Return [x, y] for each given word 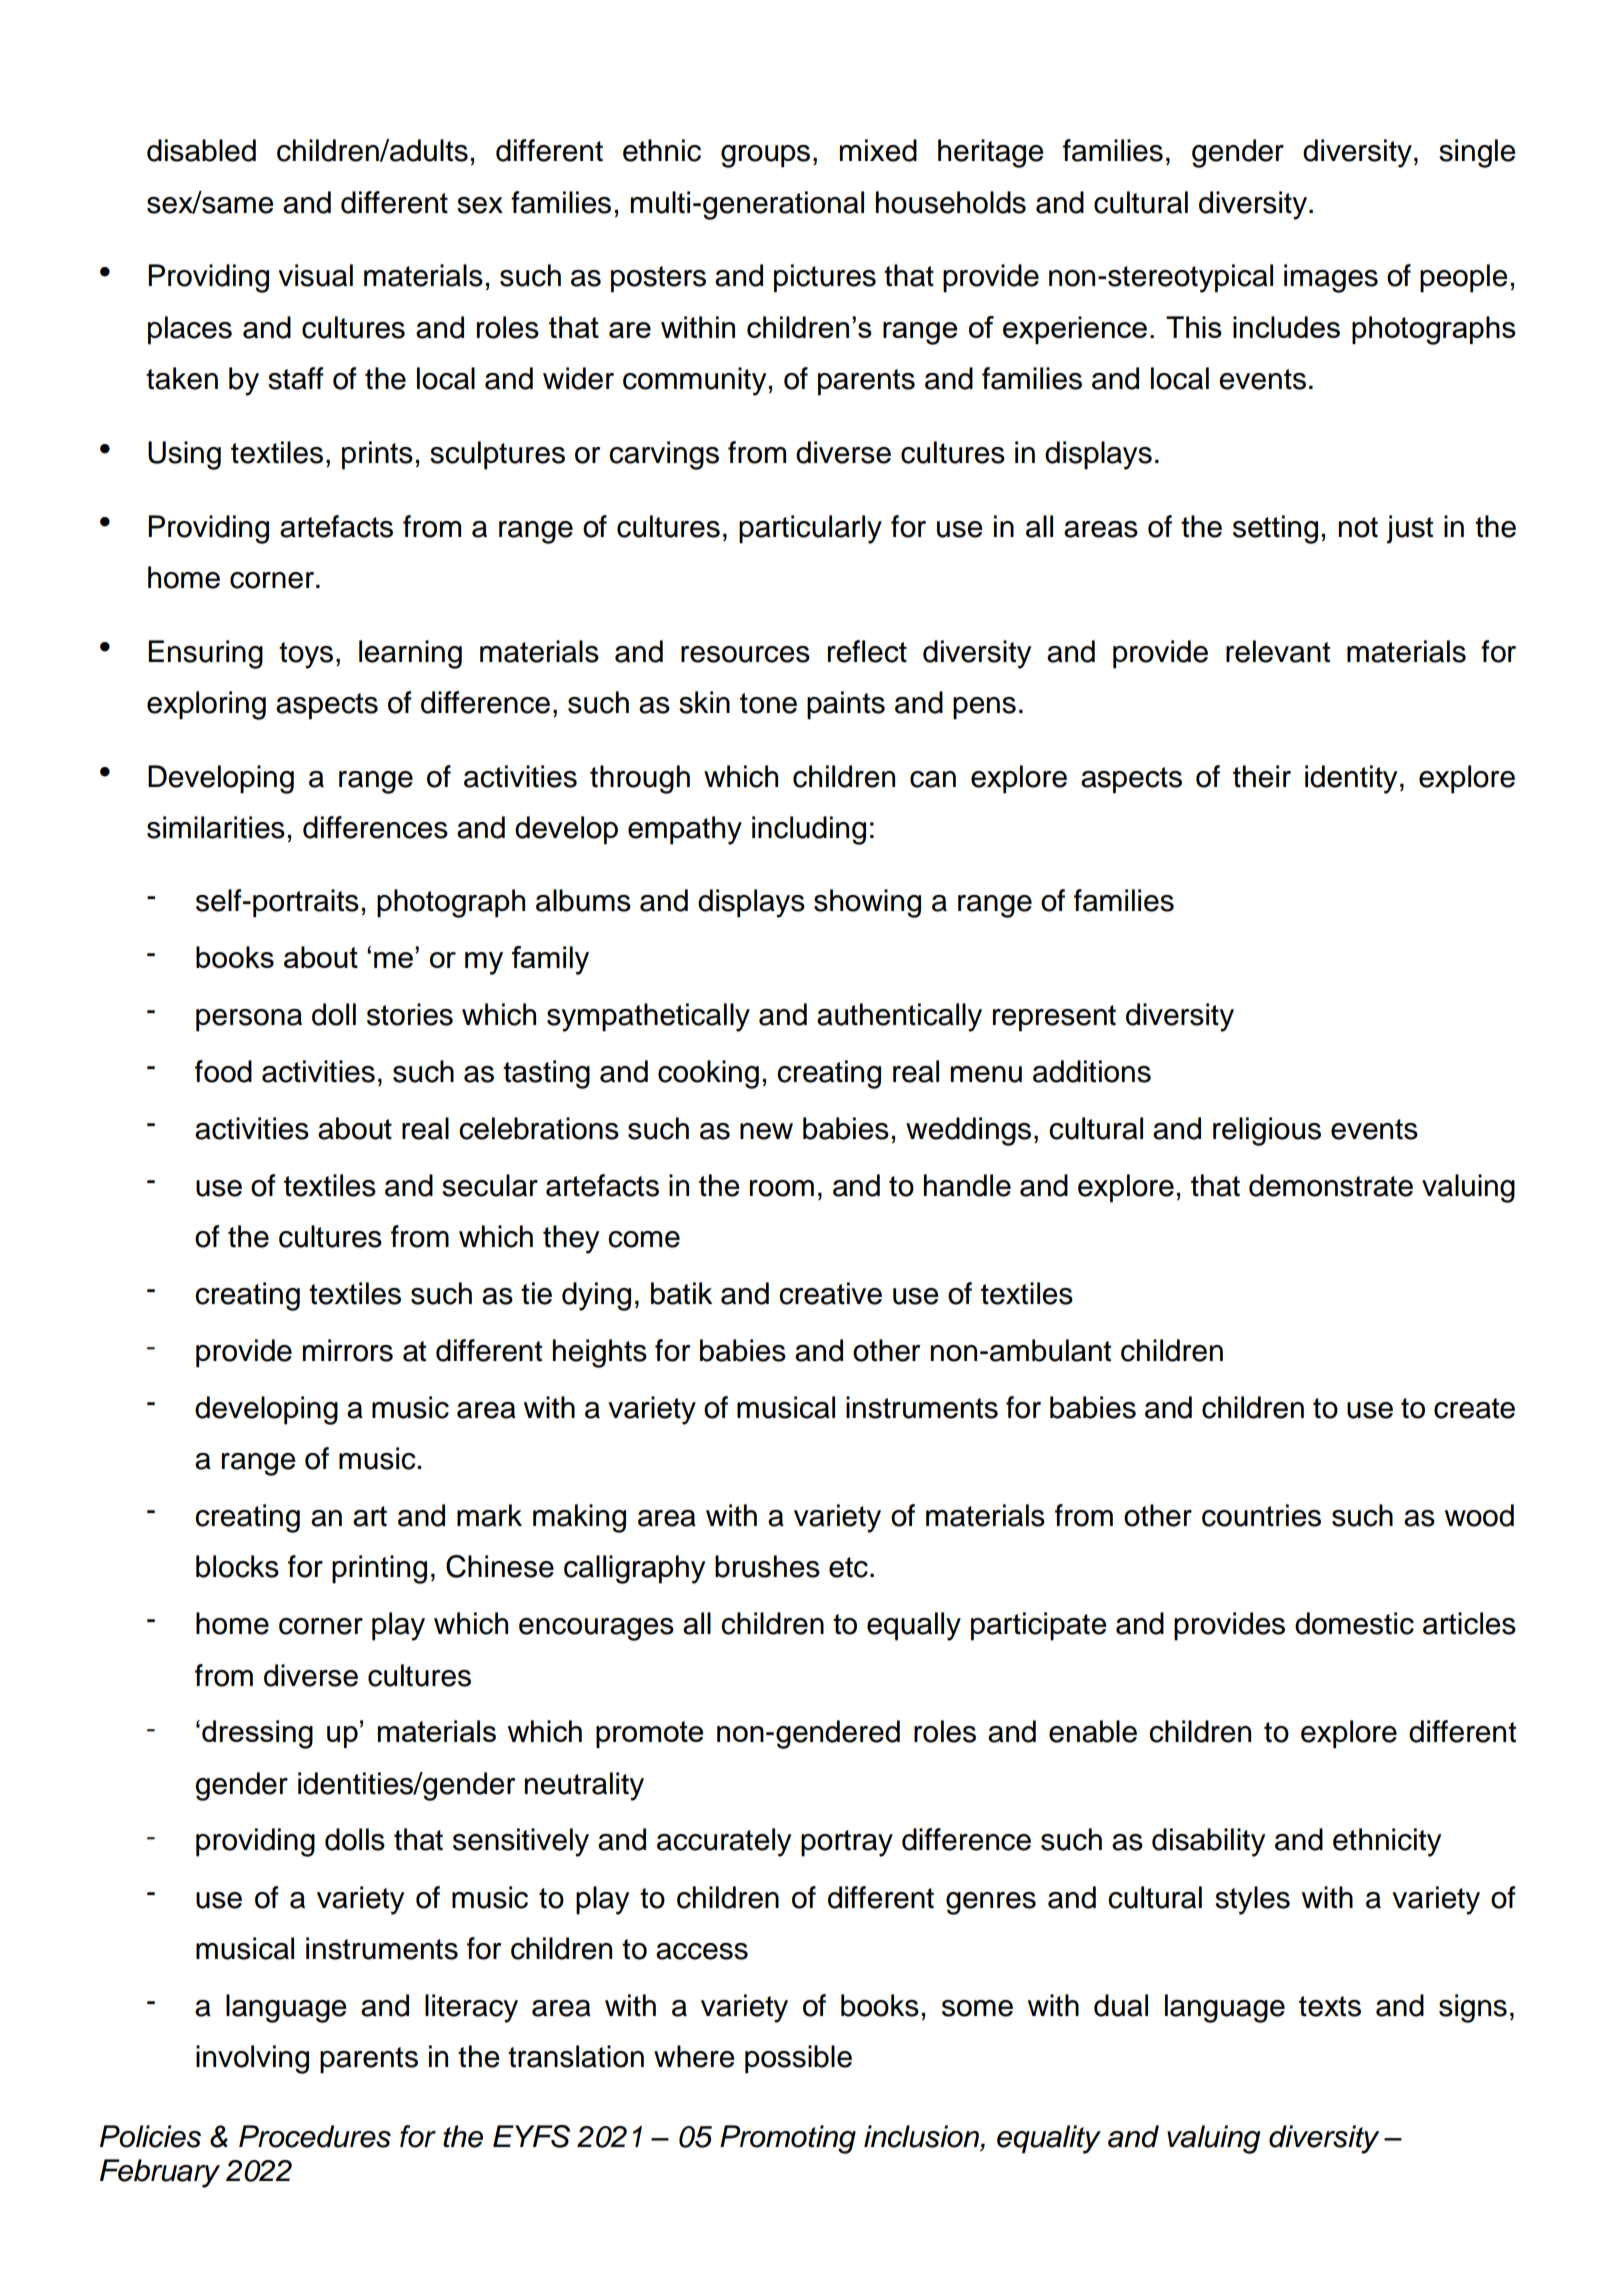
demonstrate [1331, 1185]
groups [765, 156]
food [223, 1071]
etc [848, 1567]
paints [846, 705]
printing [379, 1569]
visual [315, 275]
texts [1330, 2006]
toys [306, 655]
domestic [1354, 1623]
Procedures [315, 2136]
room [782, 1188]
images [1331, 278]
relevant [1278, 651]
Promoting [788, 2139]
